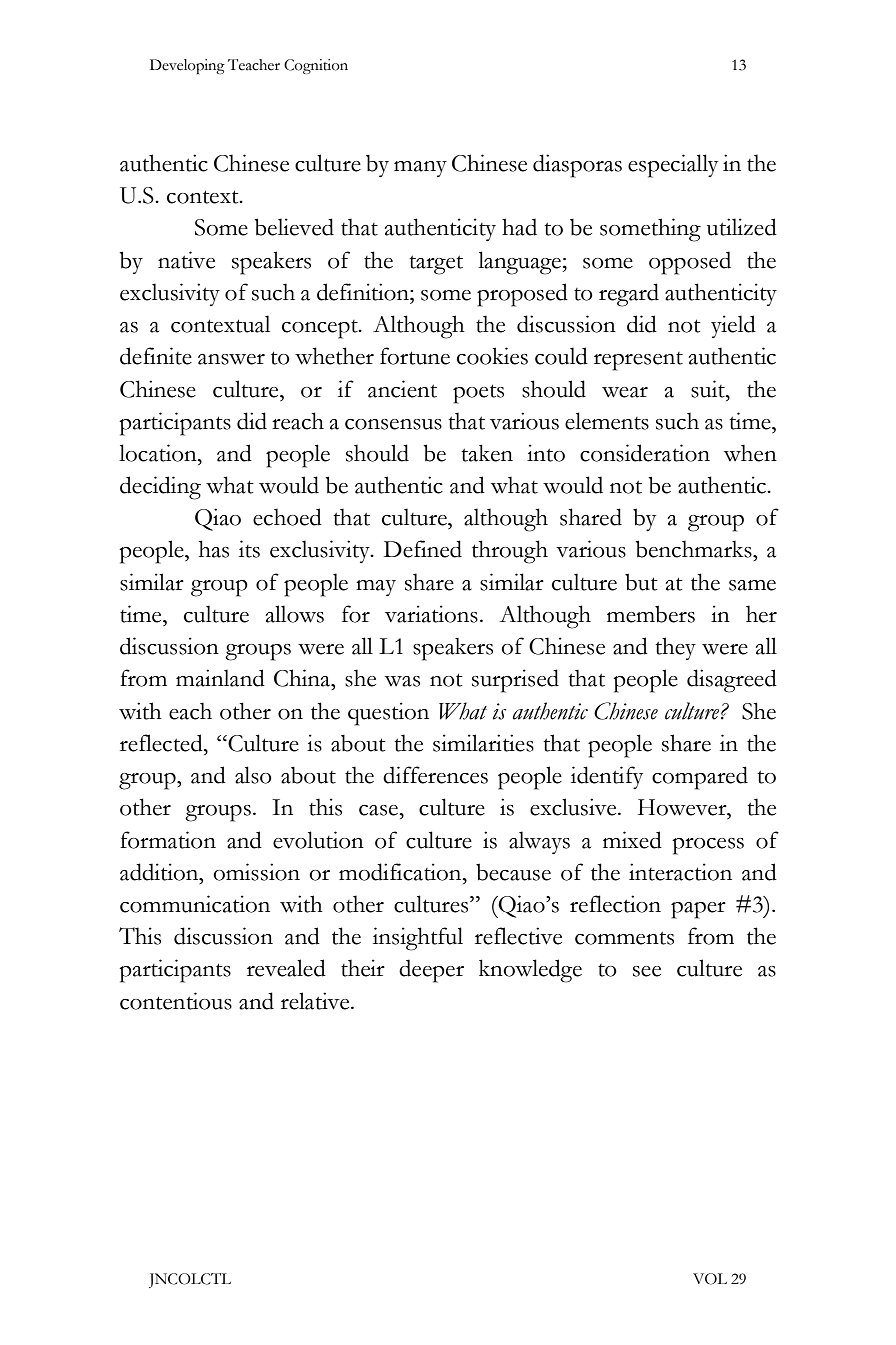  What do you see at coordinates (420, 169) in the screenshot?
I see `many` at bounding box center [420, 169].
